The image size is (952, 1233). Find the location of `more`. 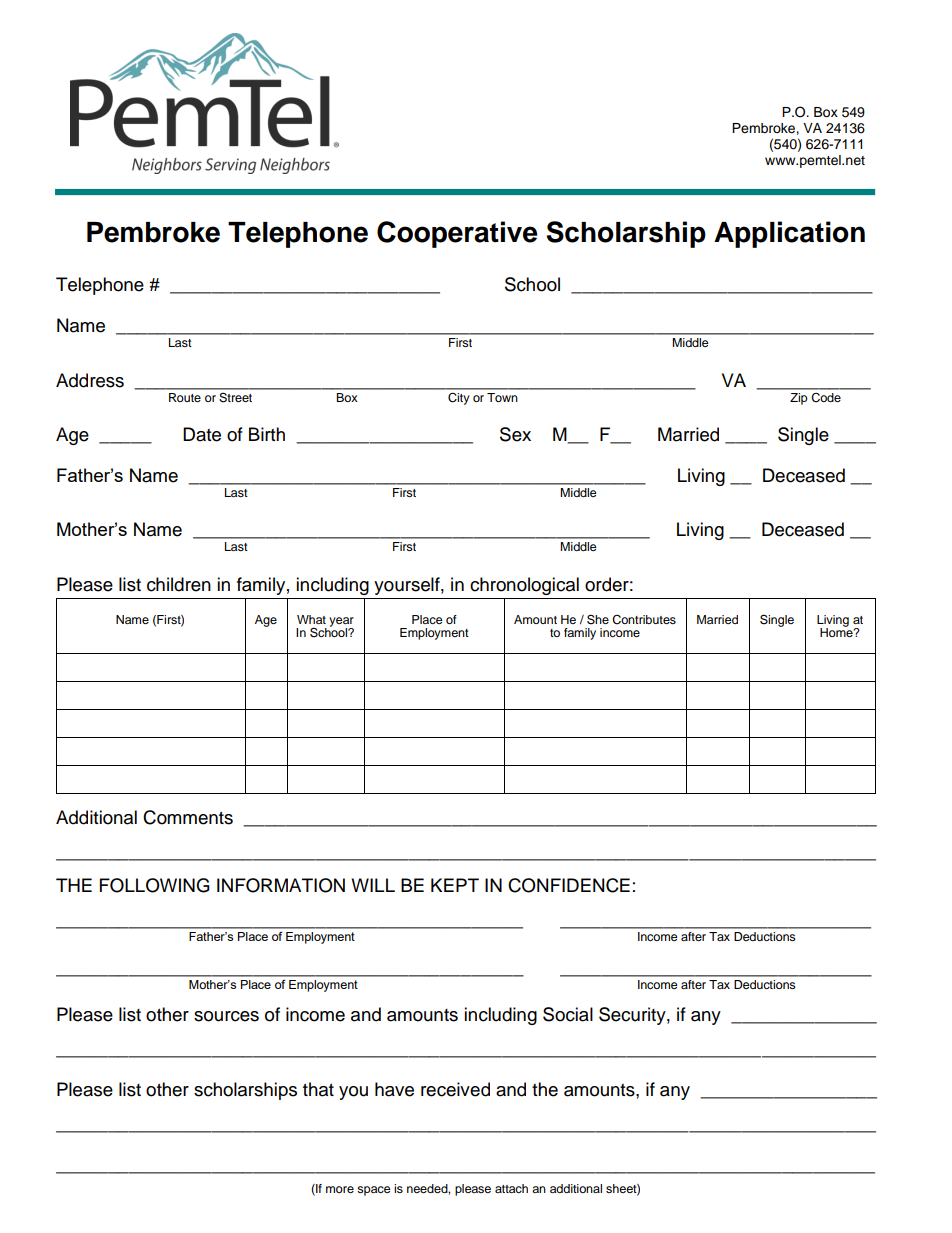

more is located at coordinates (340, 1189).
